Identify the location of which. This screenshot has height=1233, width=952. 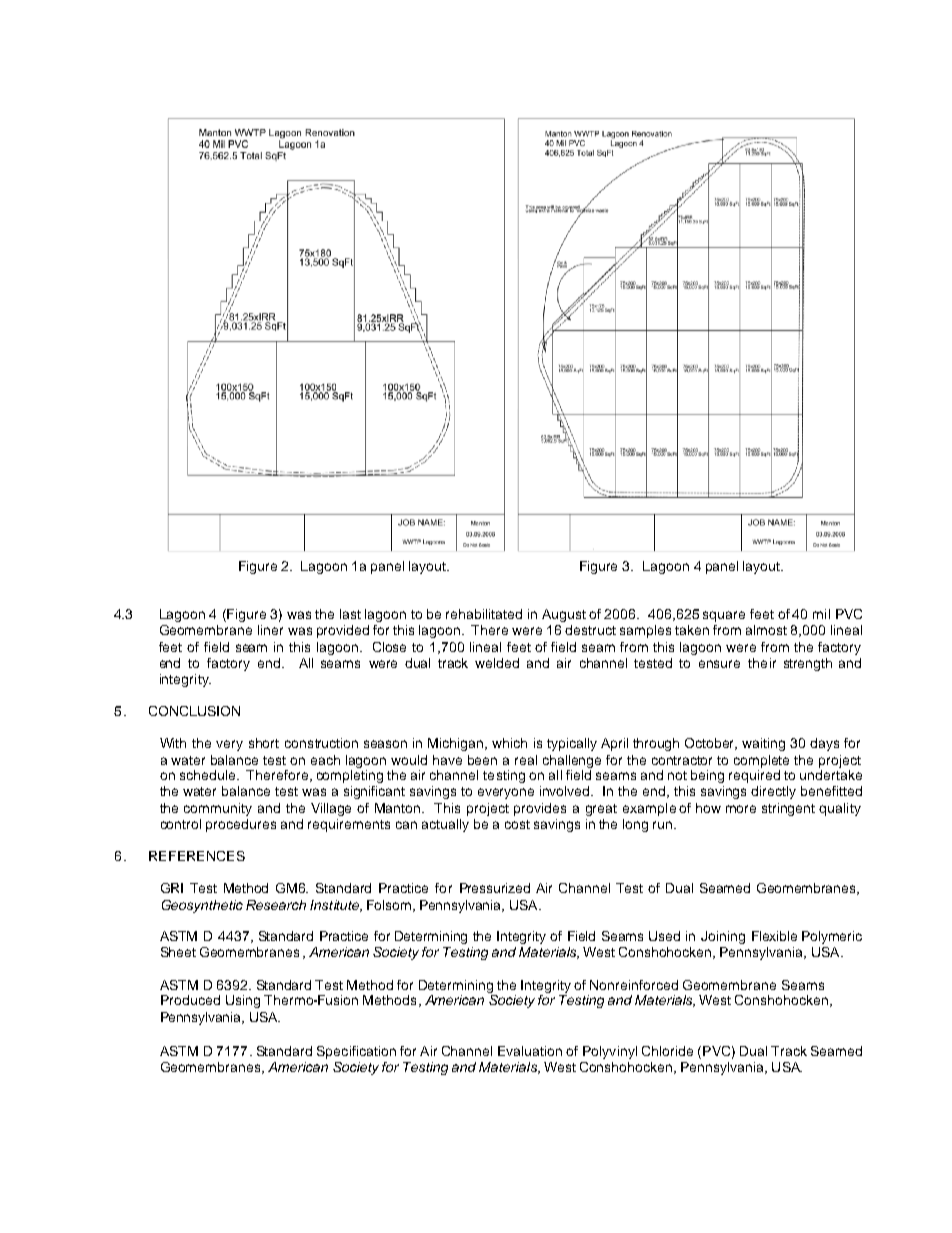
(509, 743).
